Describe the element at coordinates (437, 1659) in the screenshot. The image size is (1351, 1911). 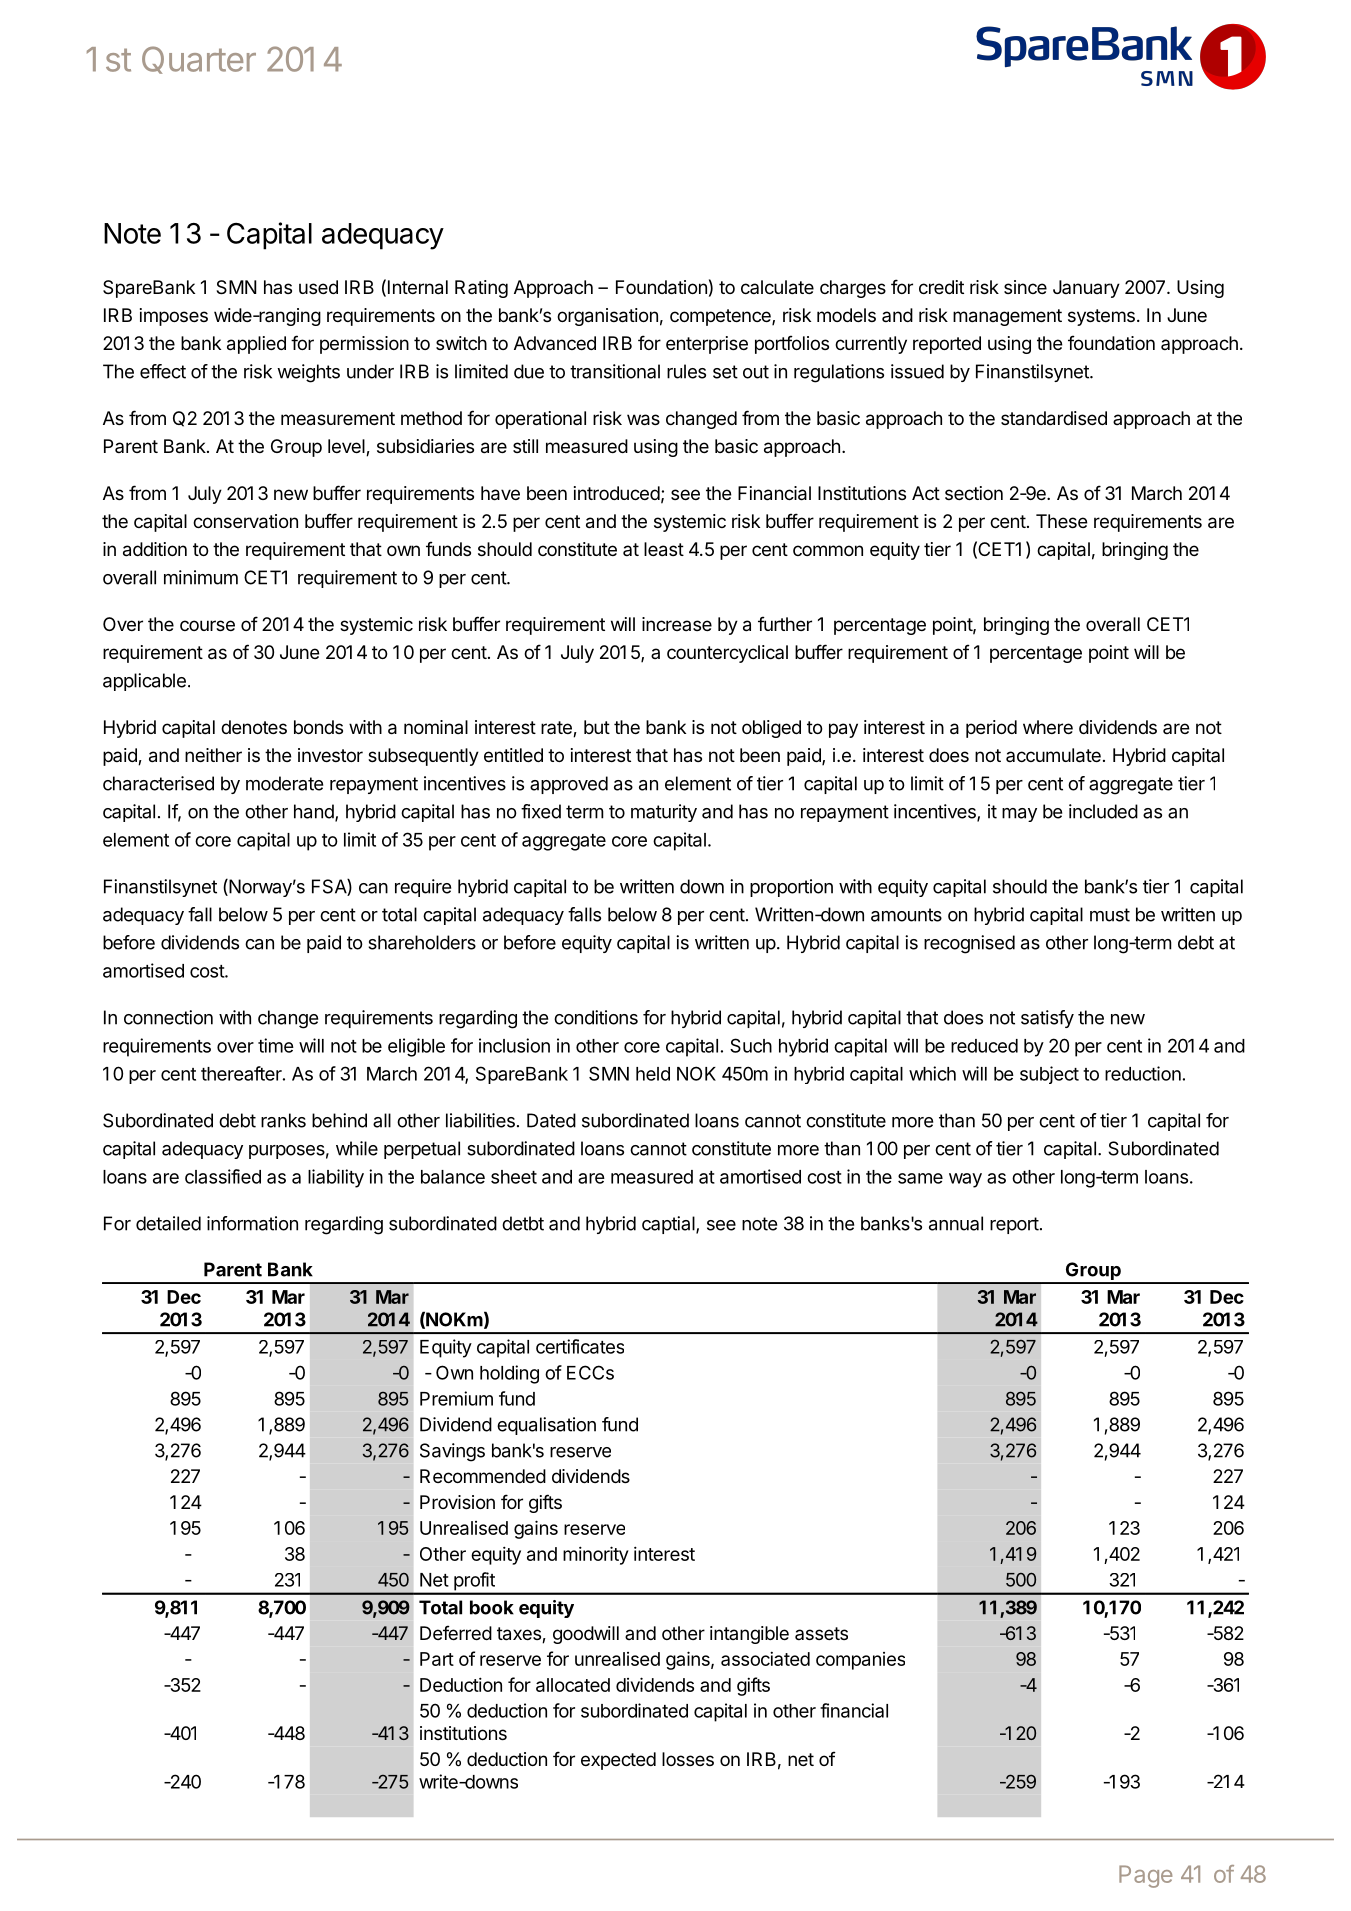
I see `Part` at that location.
